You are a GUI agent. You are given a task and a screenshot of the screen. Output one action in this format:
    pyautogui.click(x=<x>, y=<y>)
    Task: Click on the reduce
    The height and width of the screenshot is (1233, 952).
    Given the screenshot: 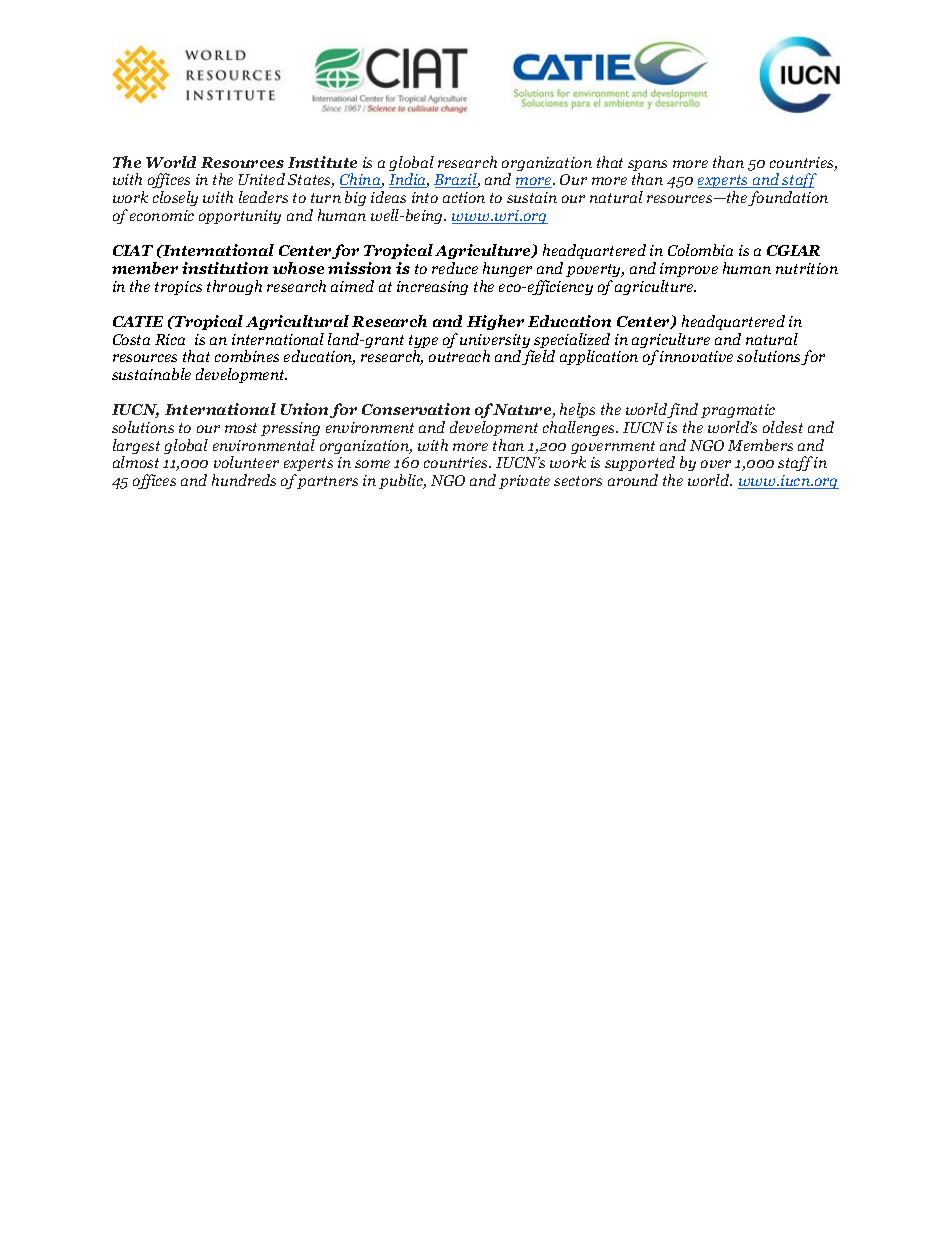 What is the action you would take?
    pyautogui.click(x=455, y=268)
